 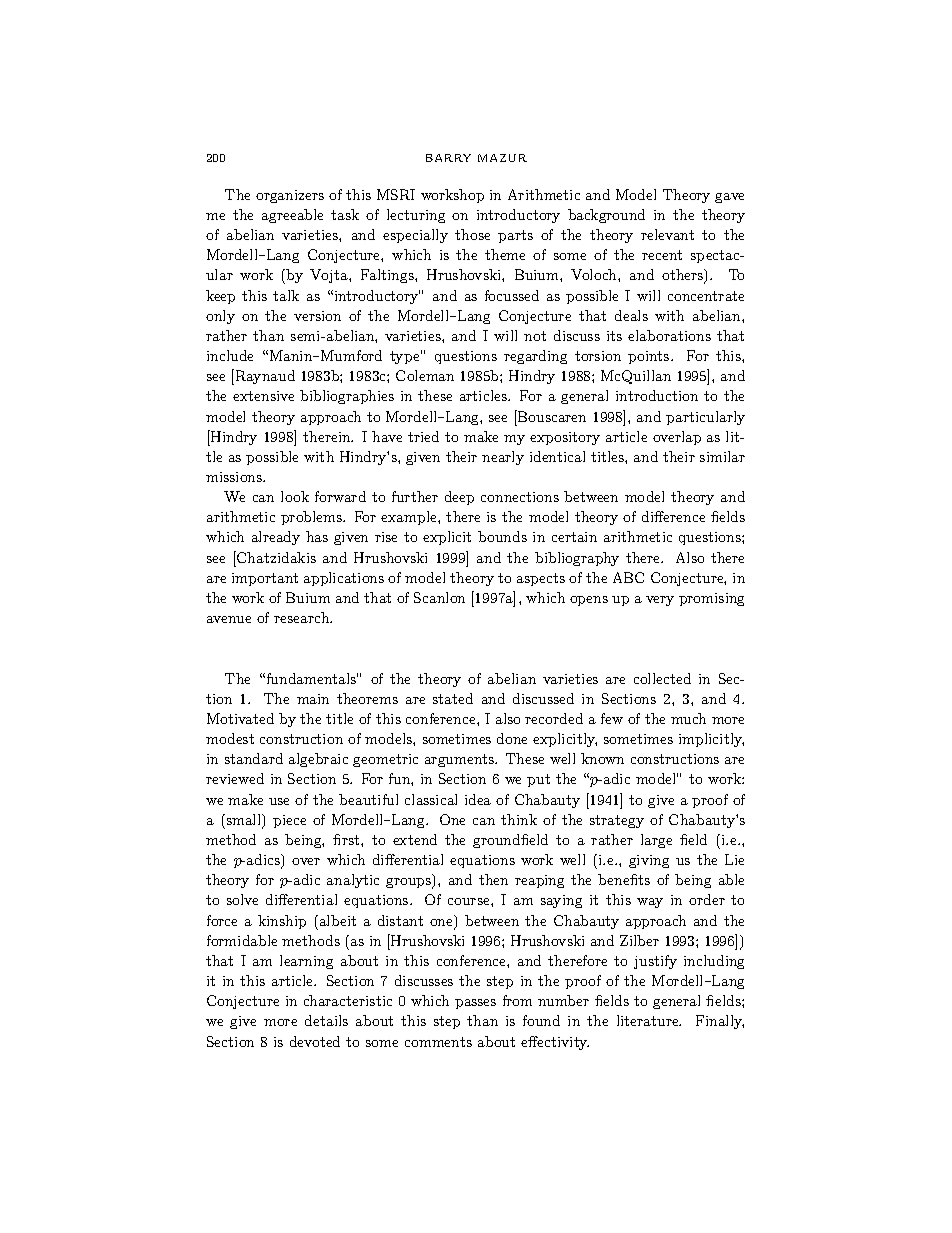 I want to click on deep, so click(x=459, y=498).
